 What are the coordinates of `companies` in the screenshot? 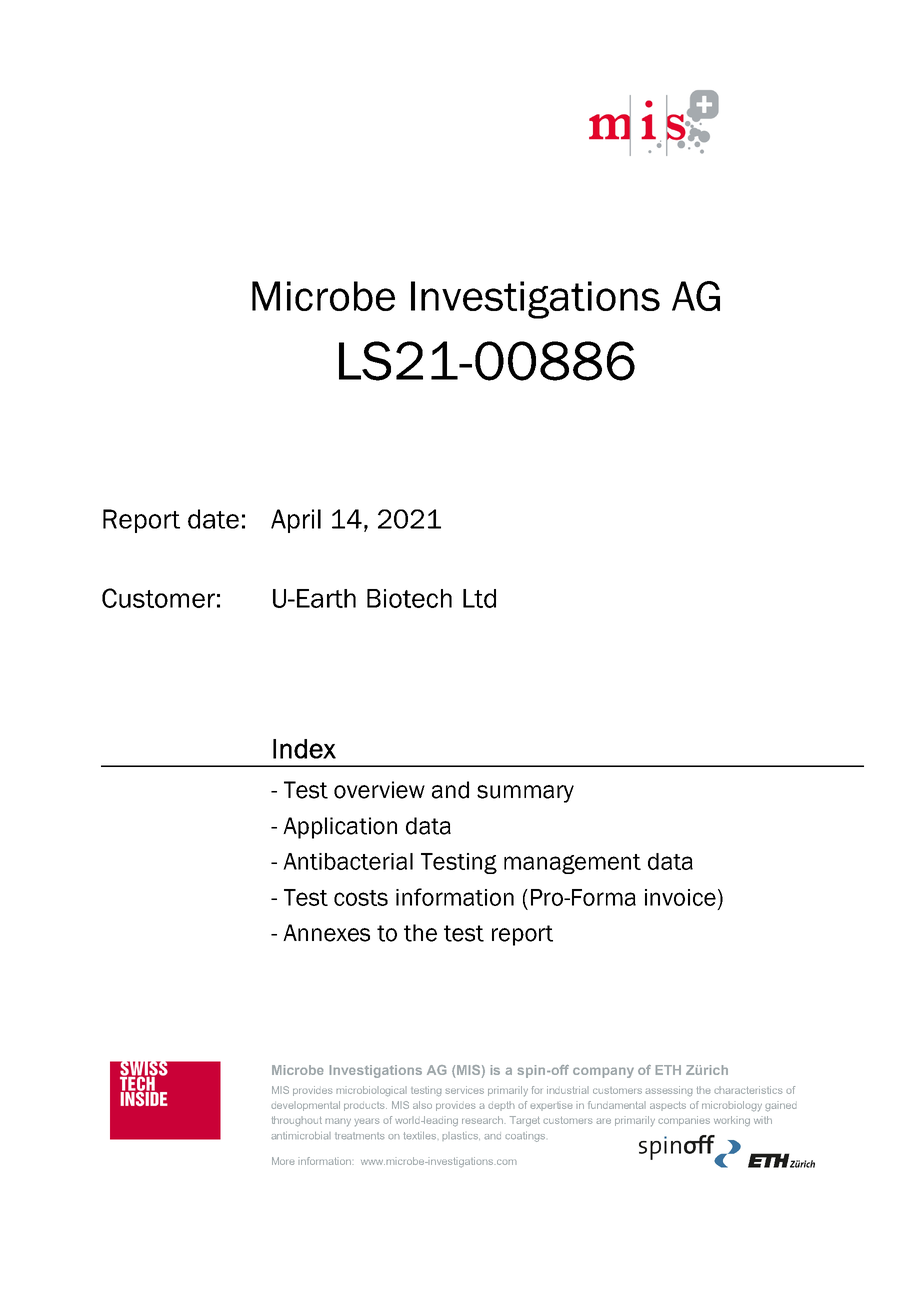 It's located at (684, 1121).
